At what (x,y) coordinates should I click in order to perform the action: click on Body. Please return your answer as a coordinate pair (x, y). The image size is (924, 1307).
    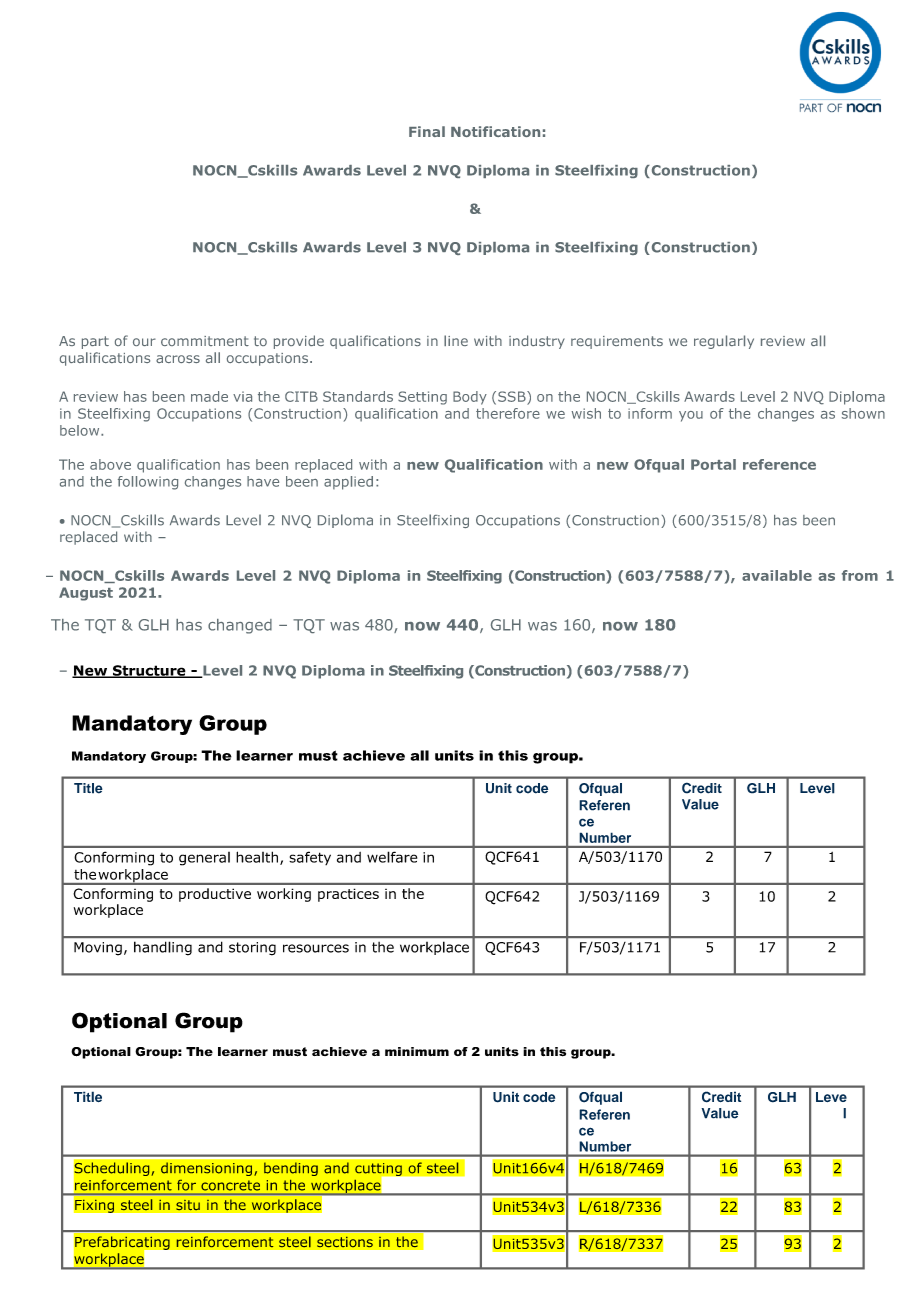
    Looking at the image, I should click on (470, 398).
